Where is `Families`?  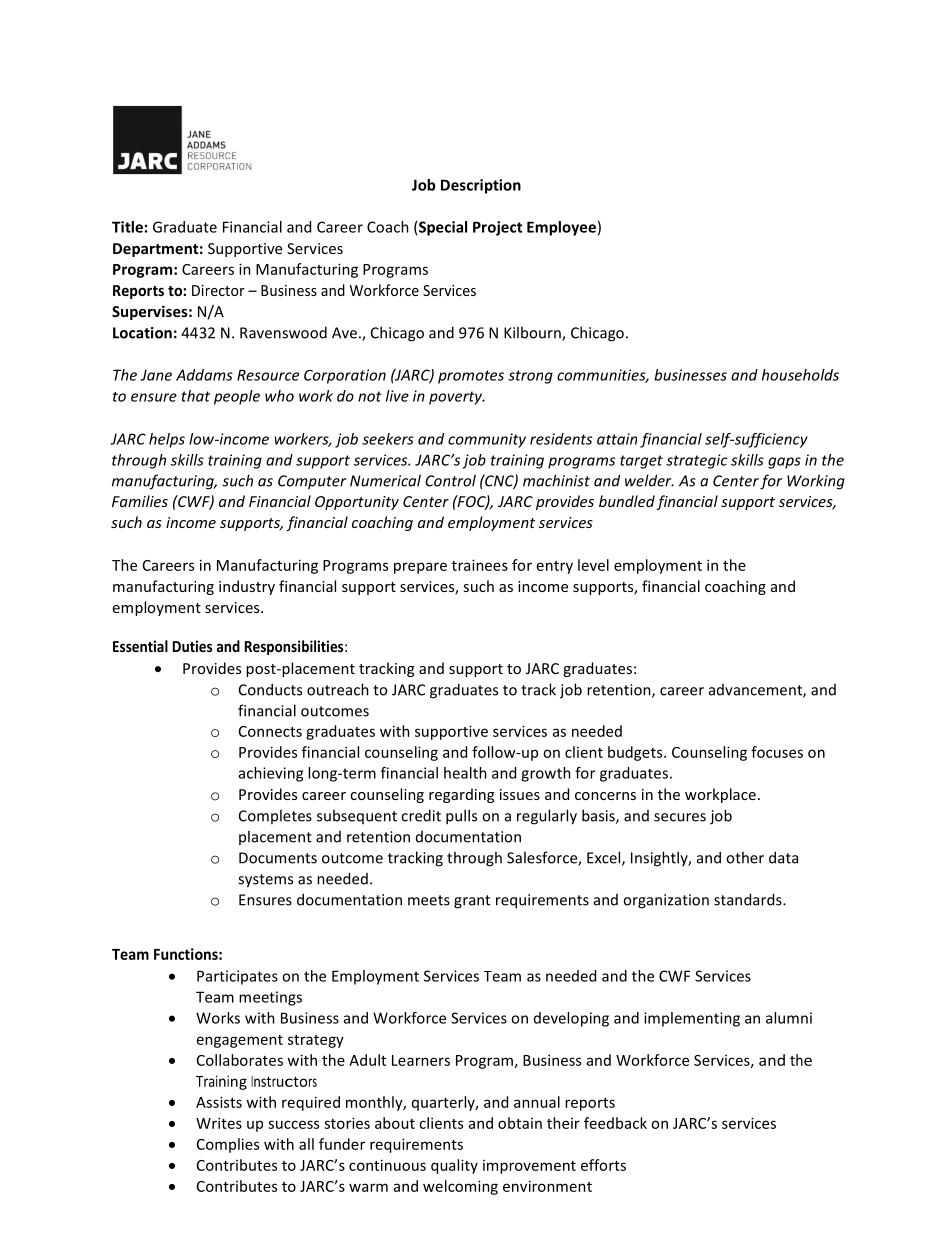 Families is located at coordinates (140, 501).
